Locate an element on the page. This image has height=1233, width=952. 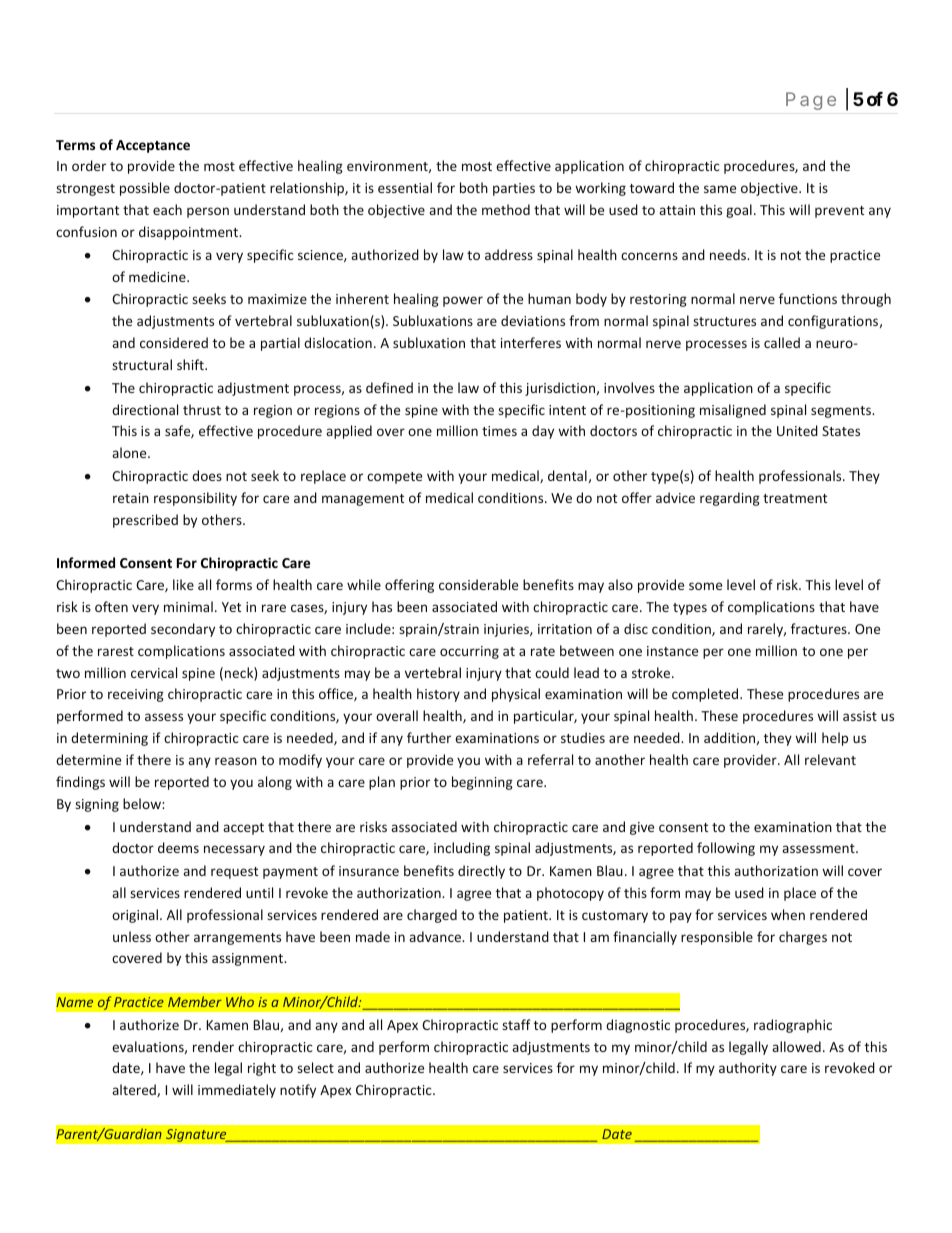
same is located at coordinates (720, 189).
